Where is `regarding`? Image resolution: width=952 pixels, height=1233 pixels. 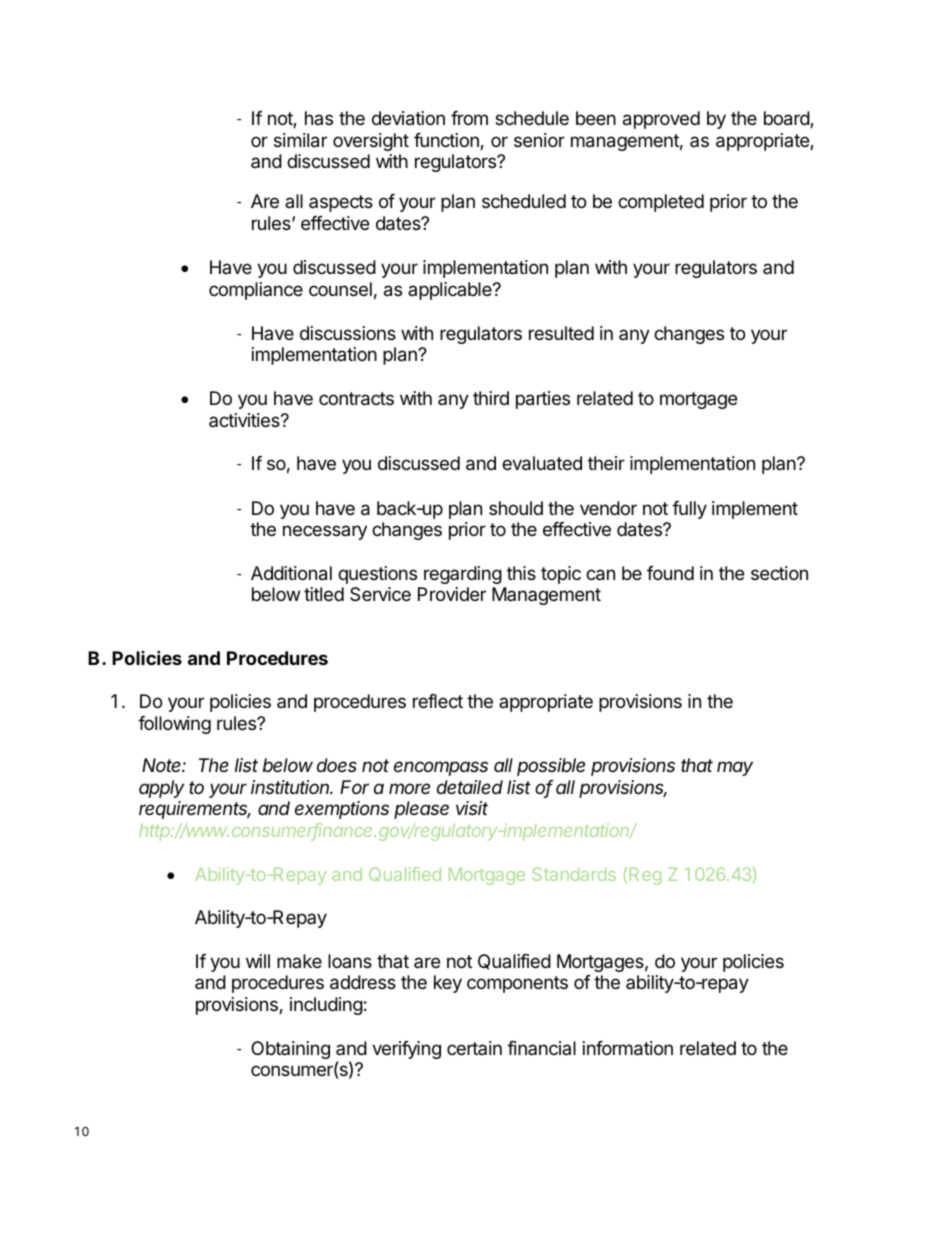 regarding is located at coordinates (463, 575).
